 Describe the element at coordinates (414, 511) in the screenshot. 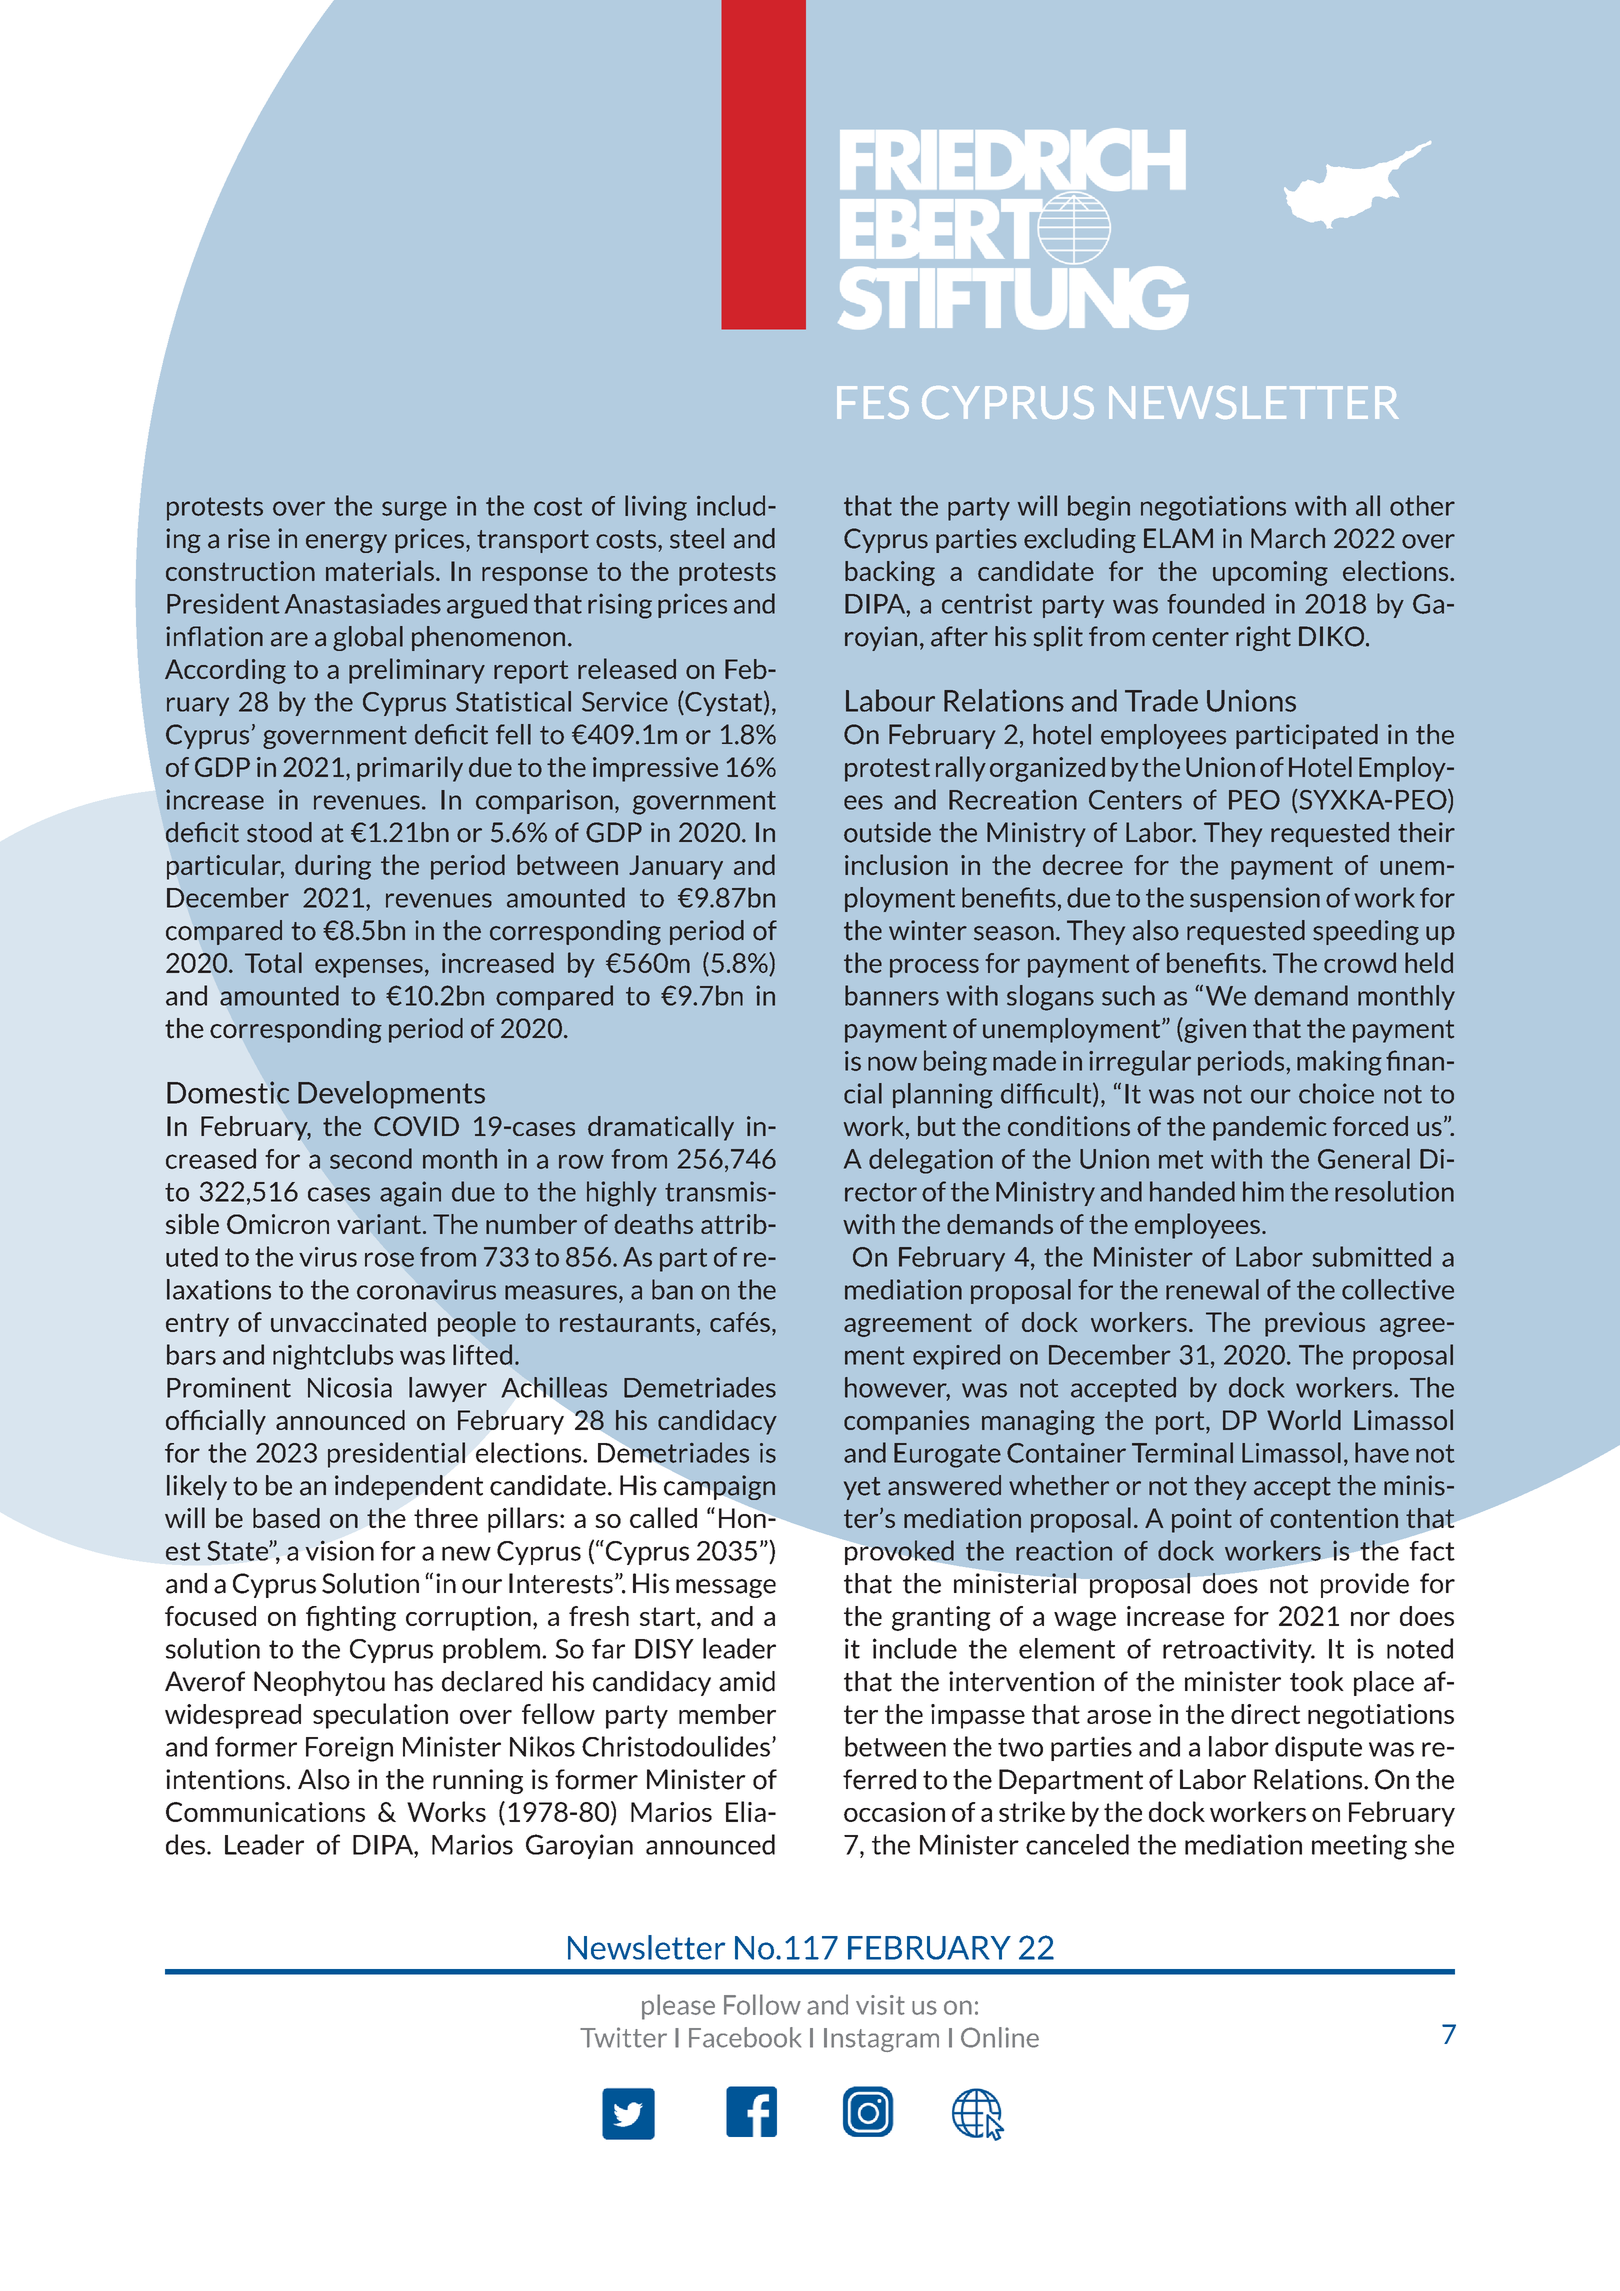

I see `surge` at that location.
